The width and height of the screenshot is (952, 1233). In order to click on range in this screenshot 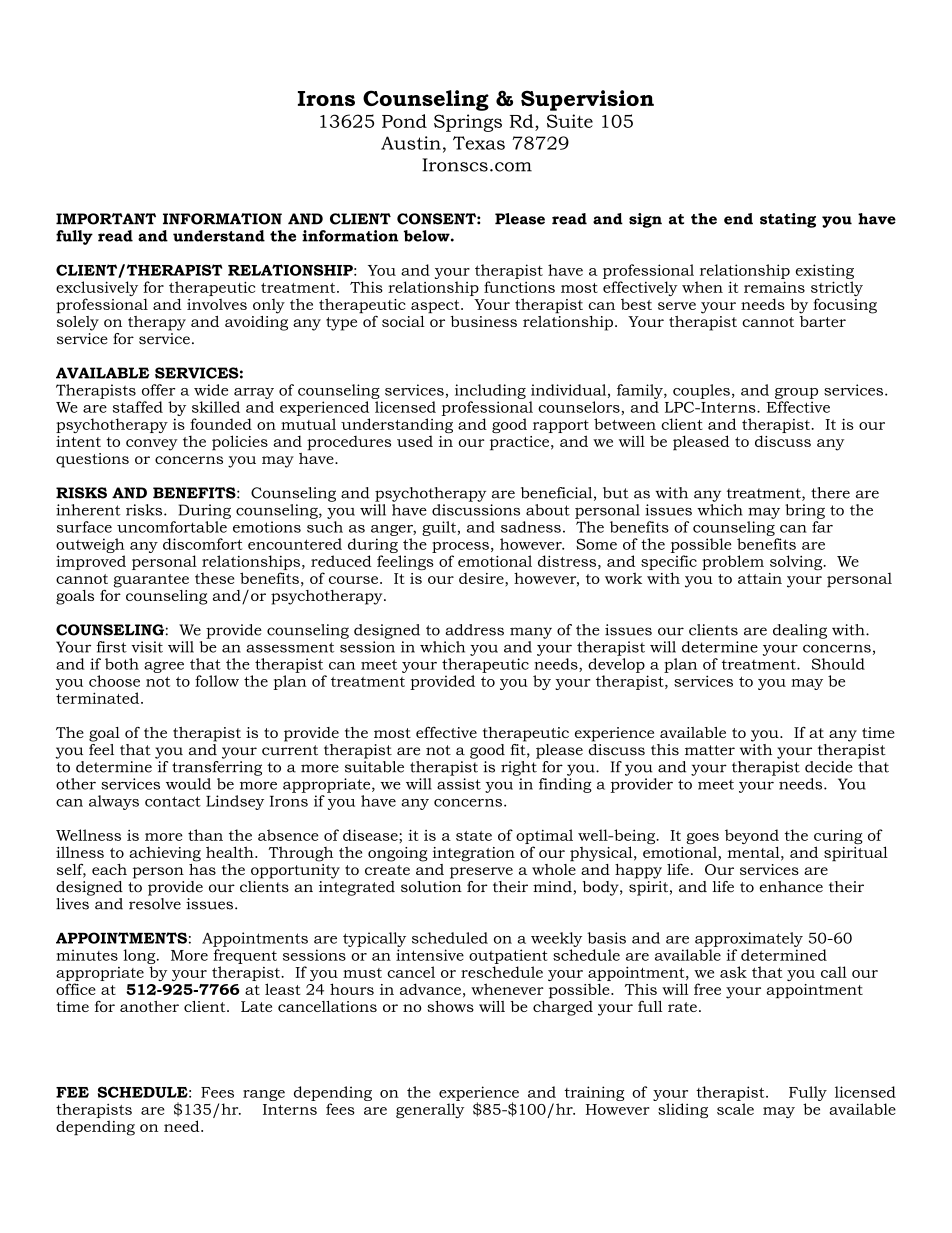, I will do `click(264, 1095)`.
